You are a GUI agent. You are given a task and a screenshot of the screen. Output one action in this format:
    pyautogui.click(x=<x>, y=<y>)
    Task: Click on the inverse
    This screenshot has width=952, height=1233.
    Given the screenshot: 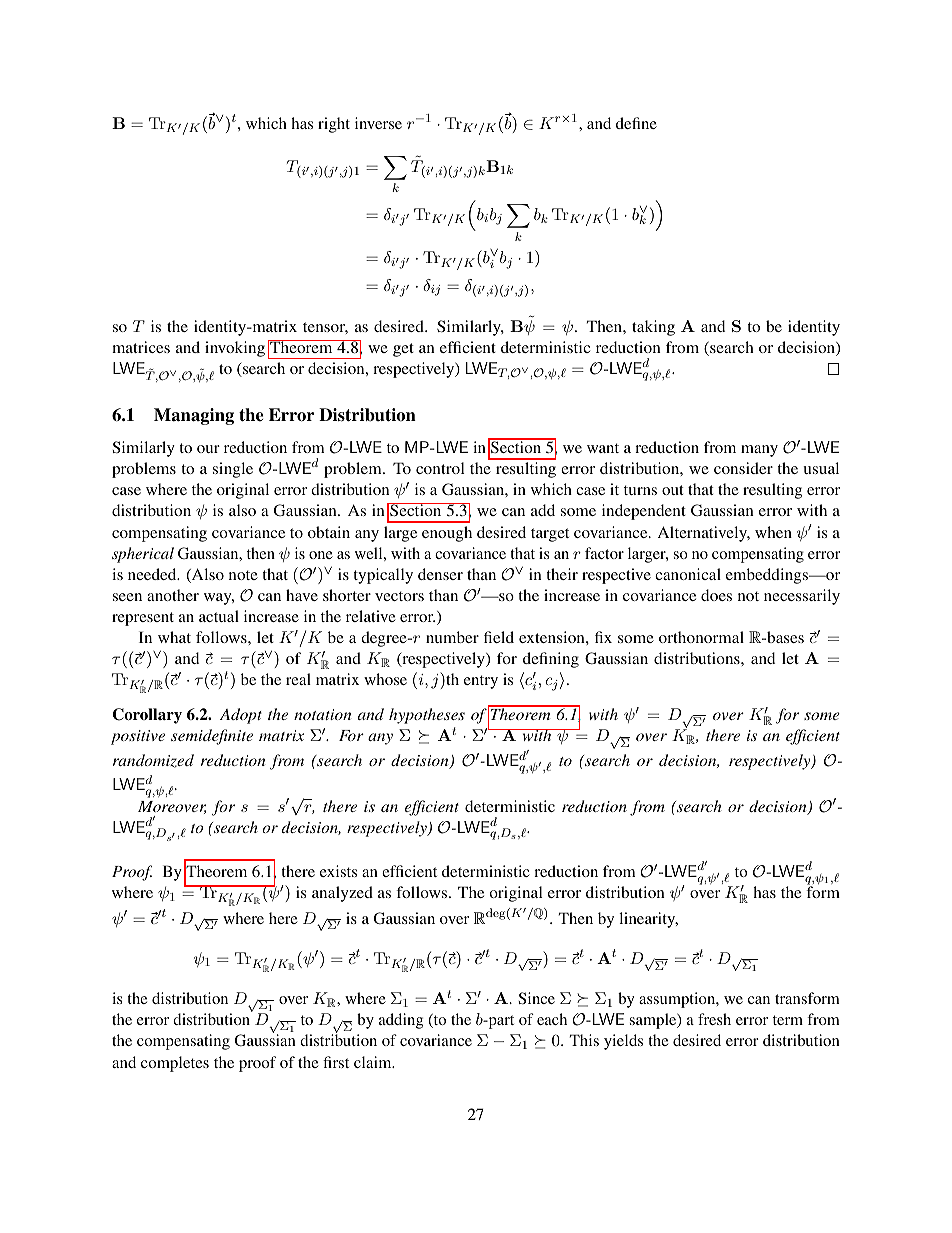 What is the action you would take?
    pyautogui.click(x=378, y=123)
